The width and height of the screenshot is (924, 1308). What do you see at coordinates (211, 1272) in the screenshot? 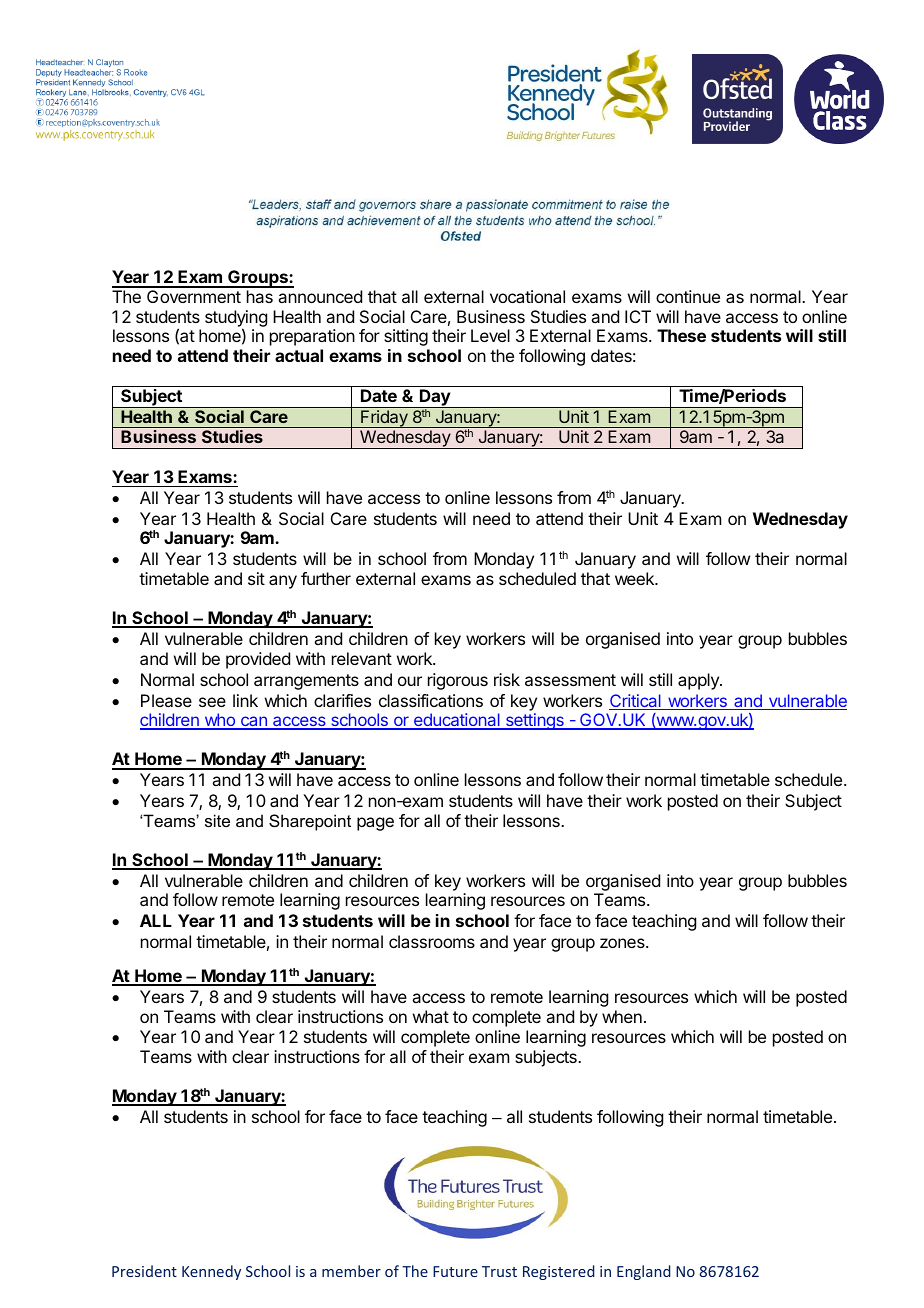
I see `Kennedy` at bounding box center [211, 1272].
